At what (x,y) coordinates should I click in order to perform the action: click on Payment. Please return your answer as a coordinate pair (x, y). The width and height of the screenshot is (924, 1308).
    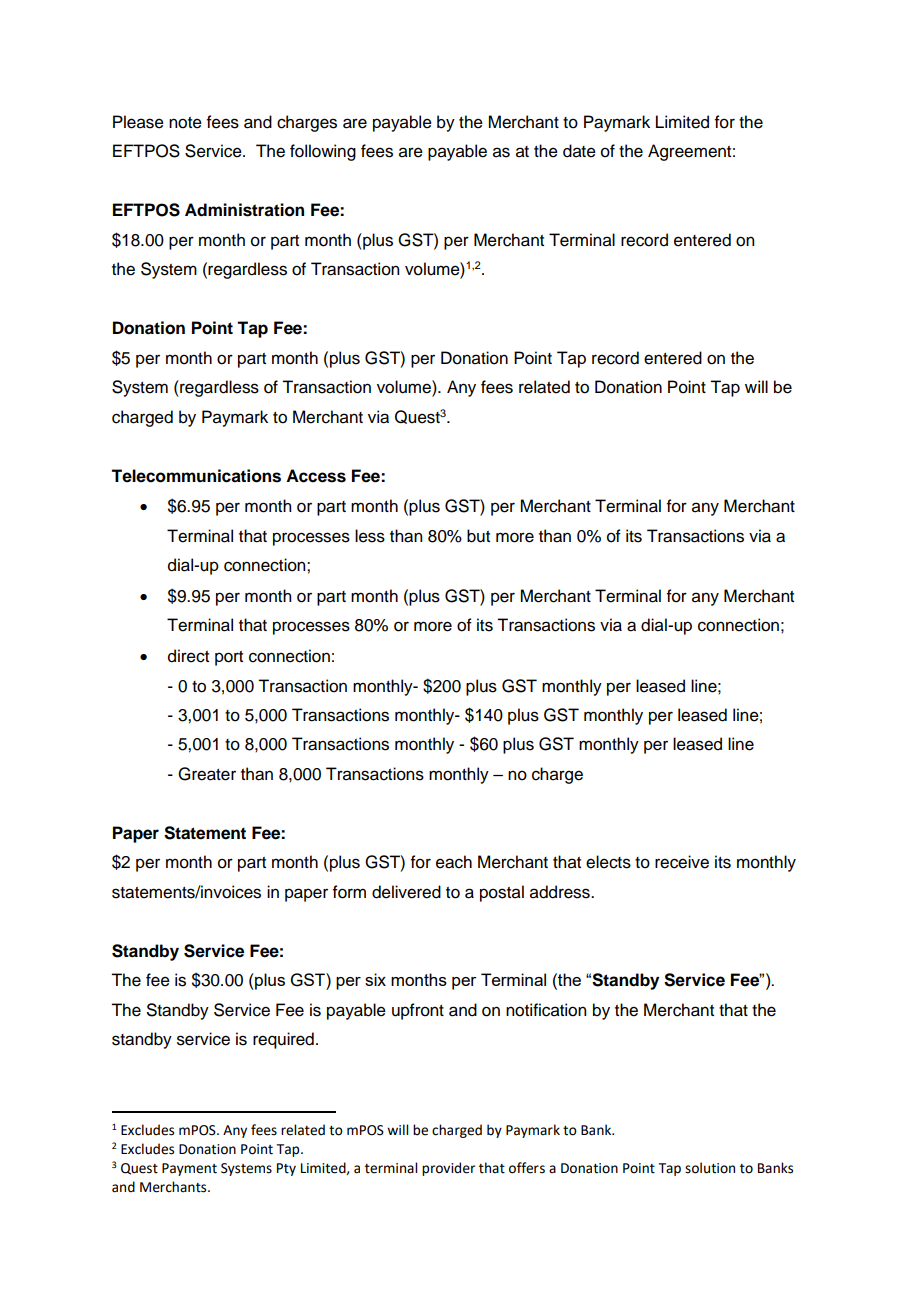
    Looking at the image, I should click on (189, 1169).
